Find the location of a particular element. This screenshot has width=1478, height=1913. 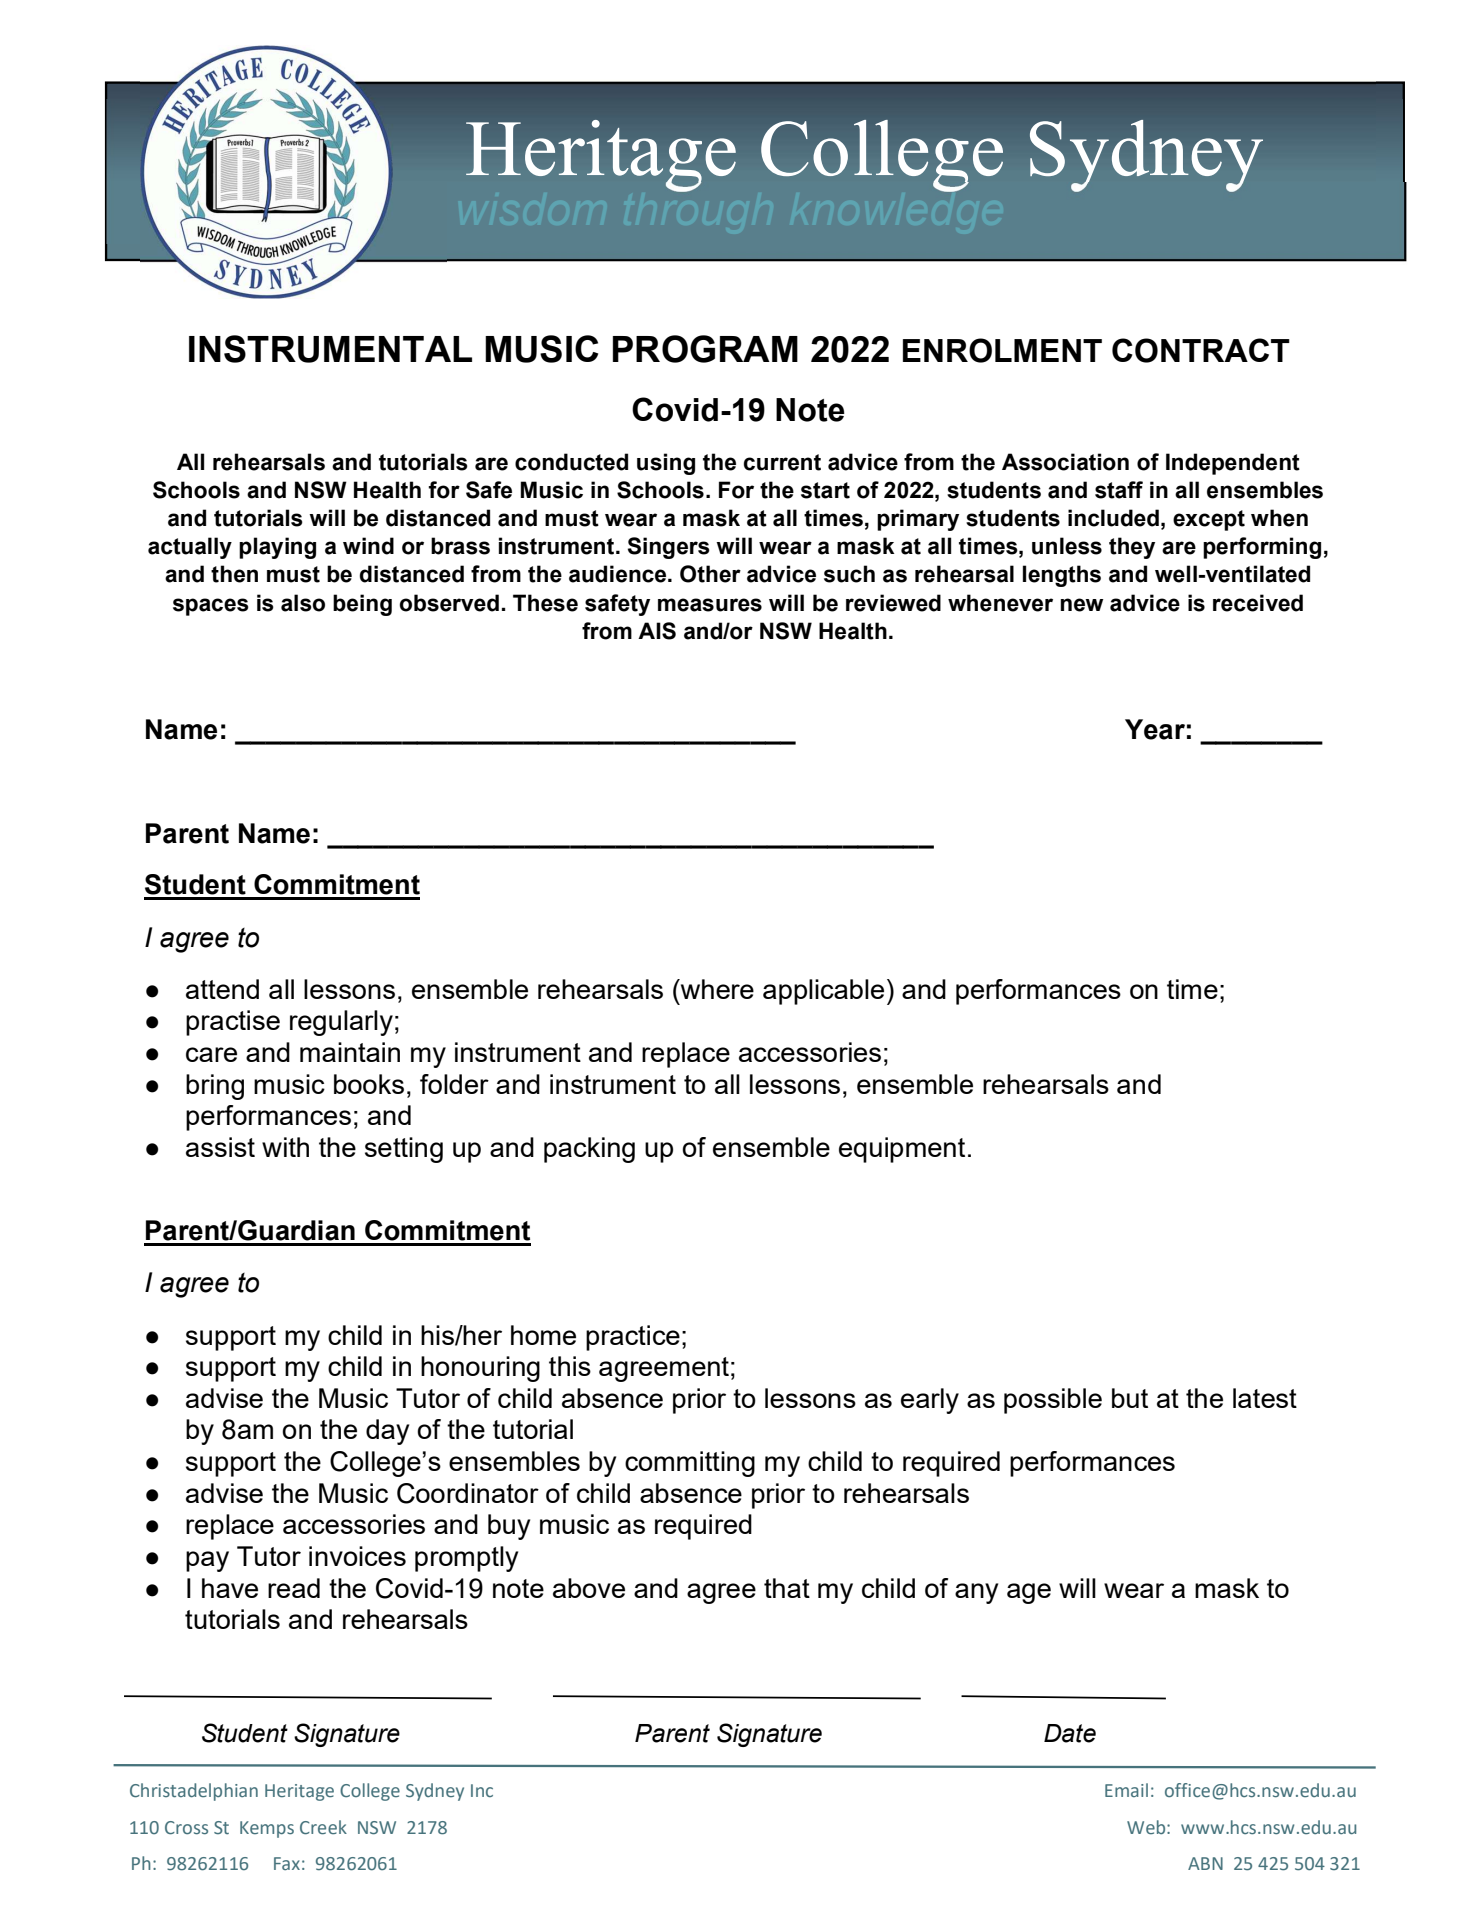

through is located at coordinates (681, 191).
